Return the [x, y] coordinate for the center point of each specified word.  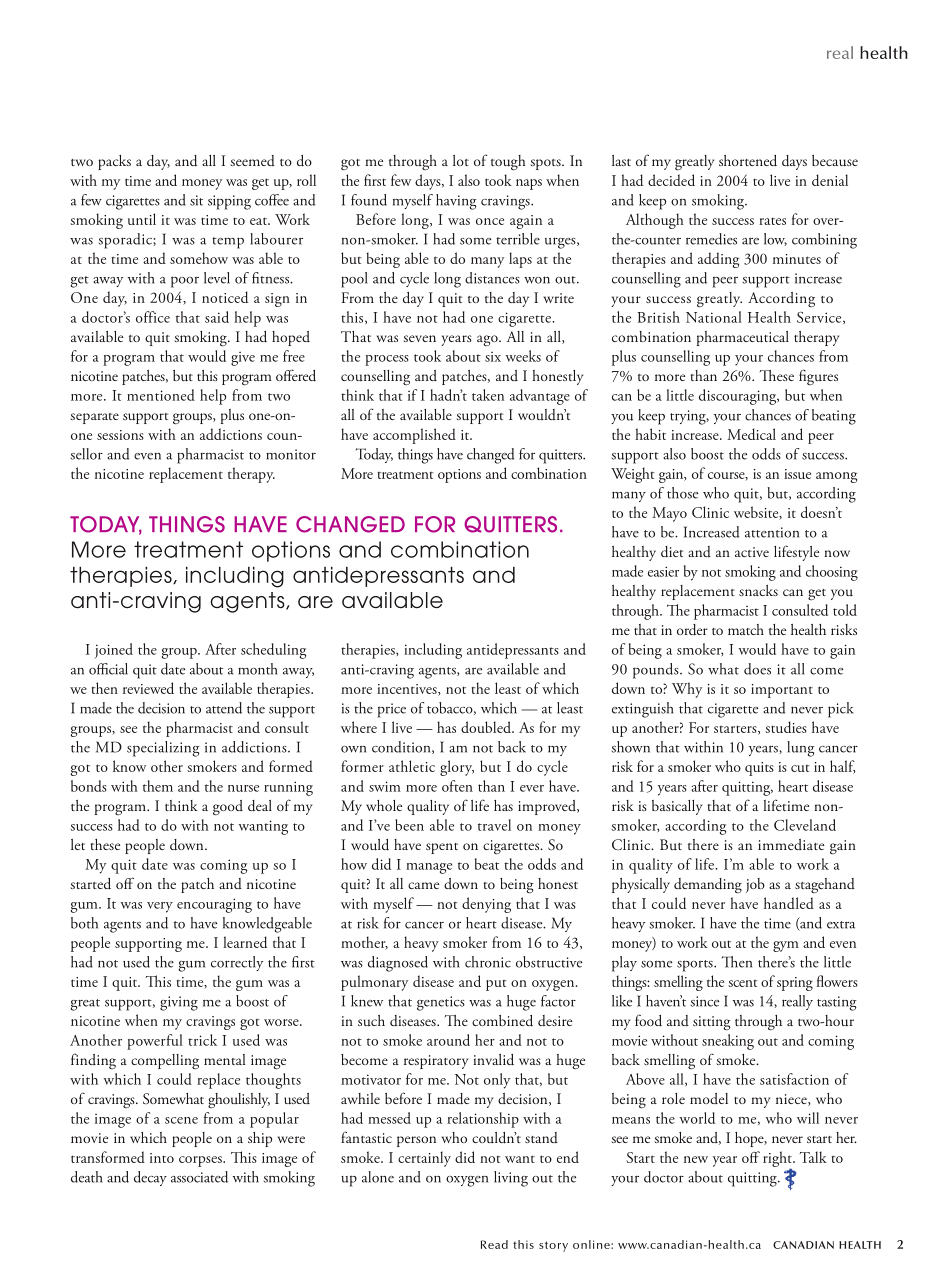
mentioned [161, 395]
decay [150, 1178]
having [456, 202]
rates [772, 221]
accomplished [414, 436]
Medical [751, 434]
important [782, 691]
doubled [487, 727]
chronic [488, 962]
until [142, 219]
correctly [237, 963]
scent [743, 983]
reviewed [148, 688]
